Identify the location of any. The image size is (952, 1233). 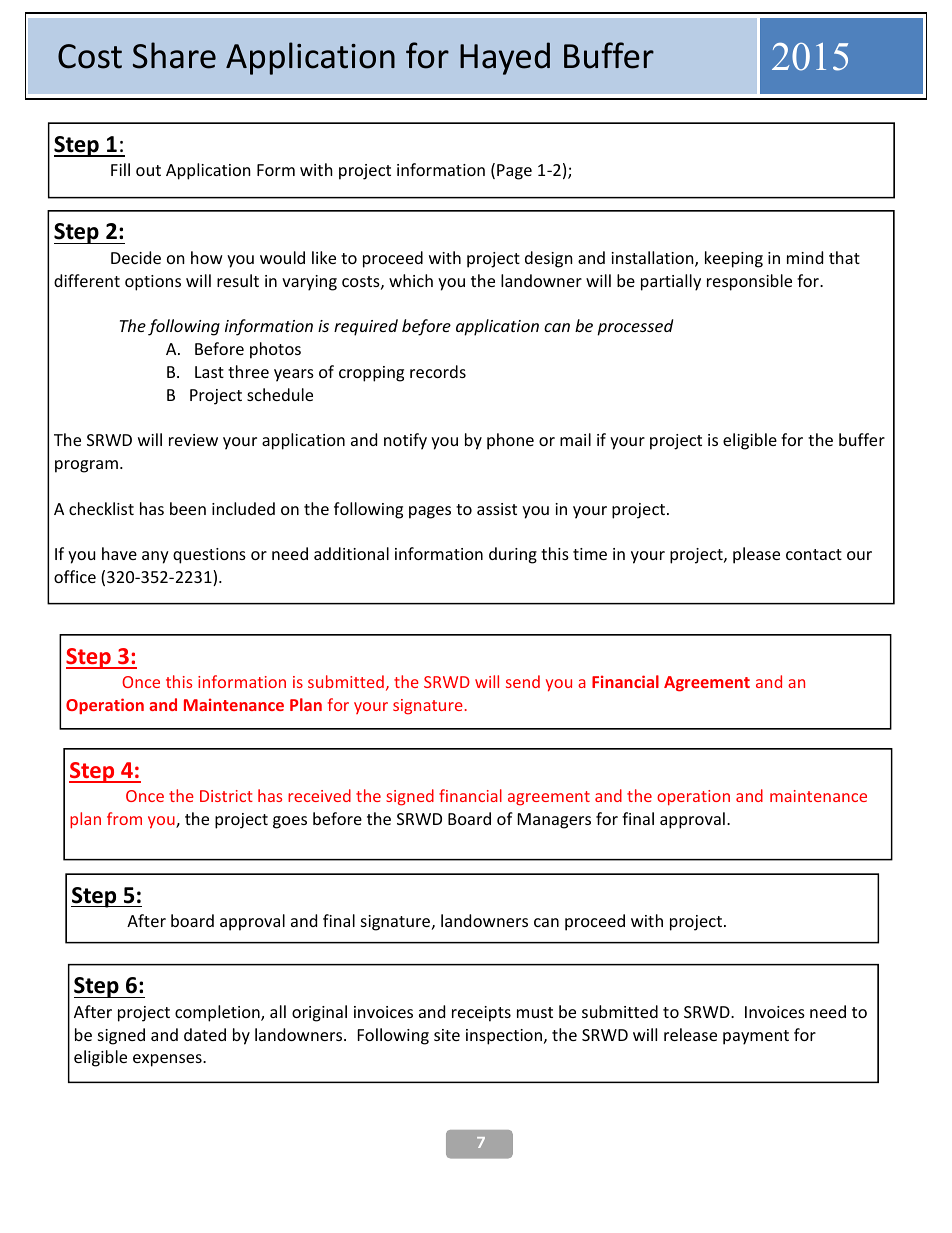
(155, 557).
